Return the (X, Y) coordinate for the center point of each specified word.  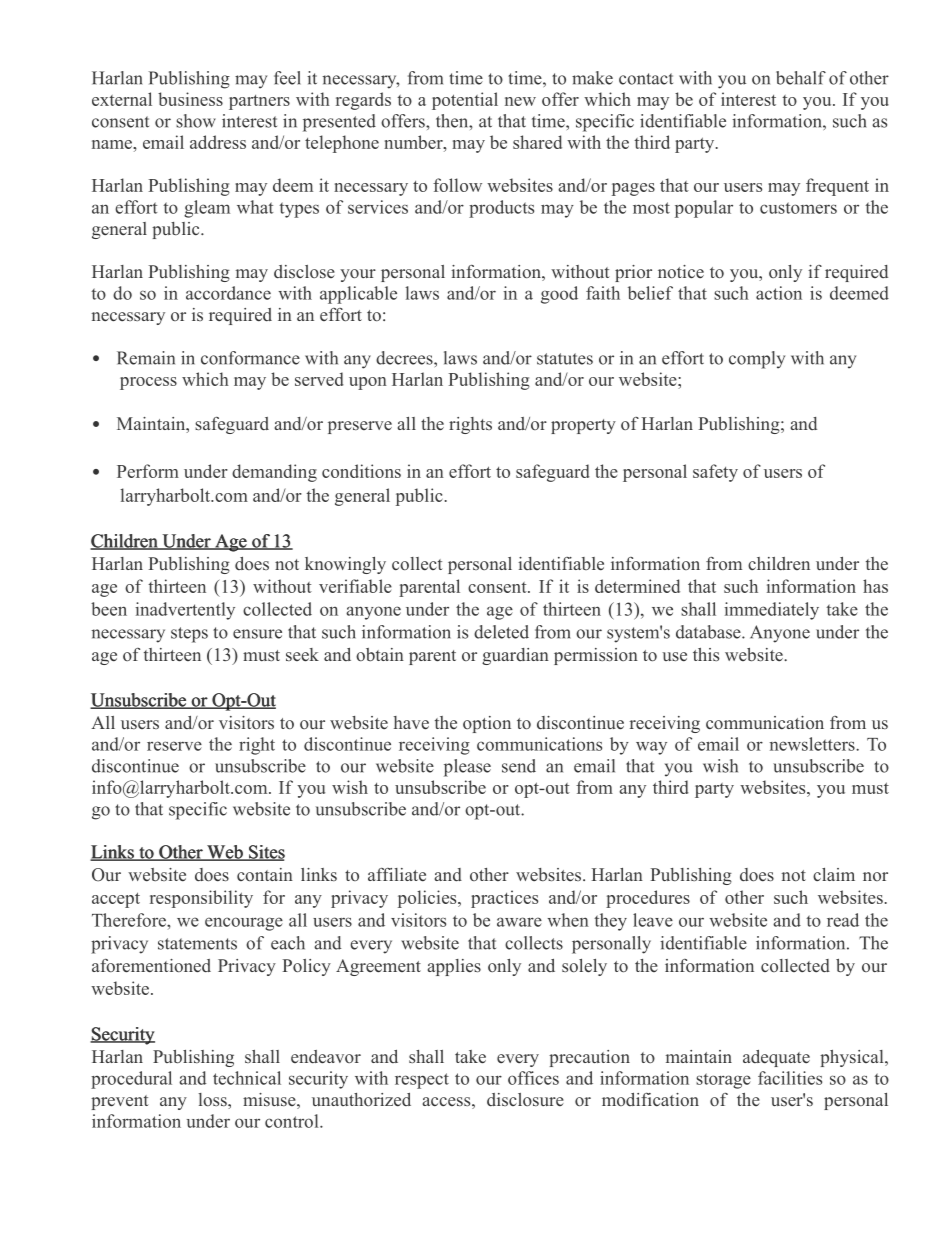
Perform (148, 471)
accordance (228, 293)
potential (465, 101)
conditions (361, 471)
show (196, 121)
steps (189, 635)
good (559, 295)
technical (247, 1078)
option (487, 724)
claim (834, 874)
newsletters (813, 744)
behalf (801, 78)
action (779, 293)
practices (504, 899)
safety (715, 473)
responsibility (201, 899)
